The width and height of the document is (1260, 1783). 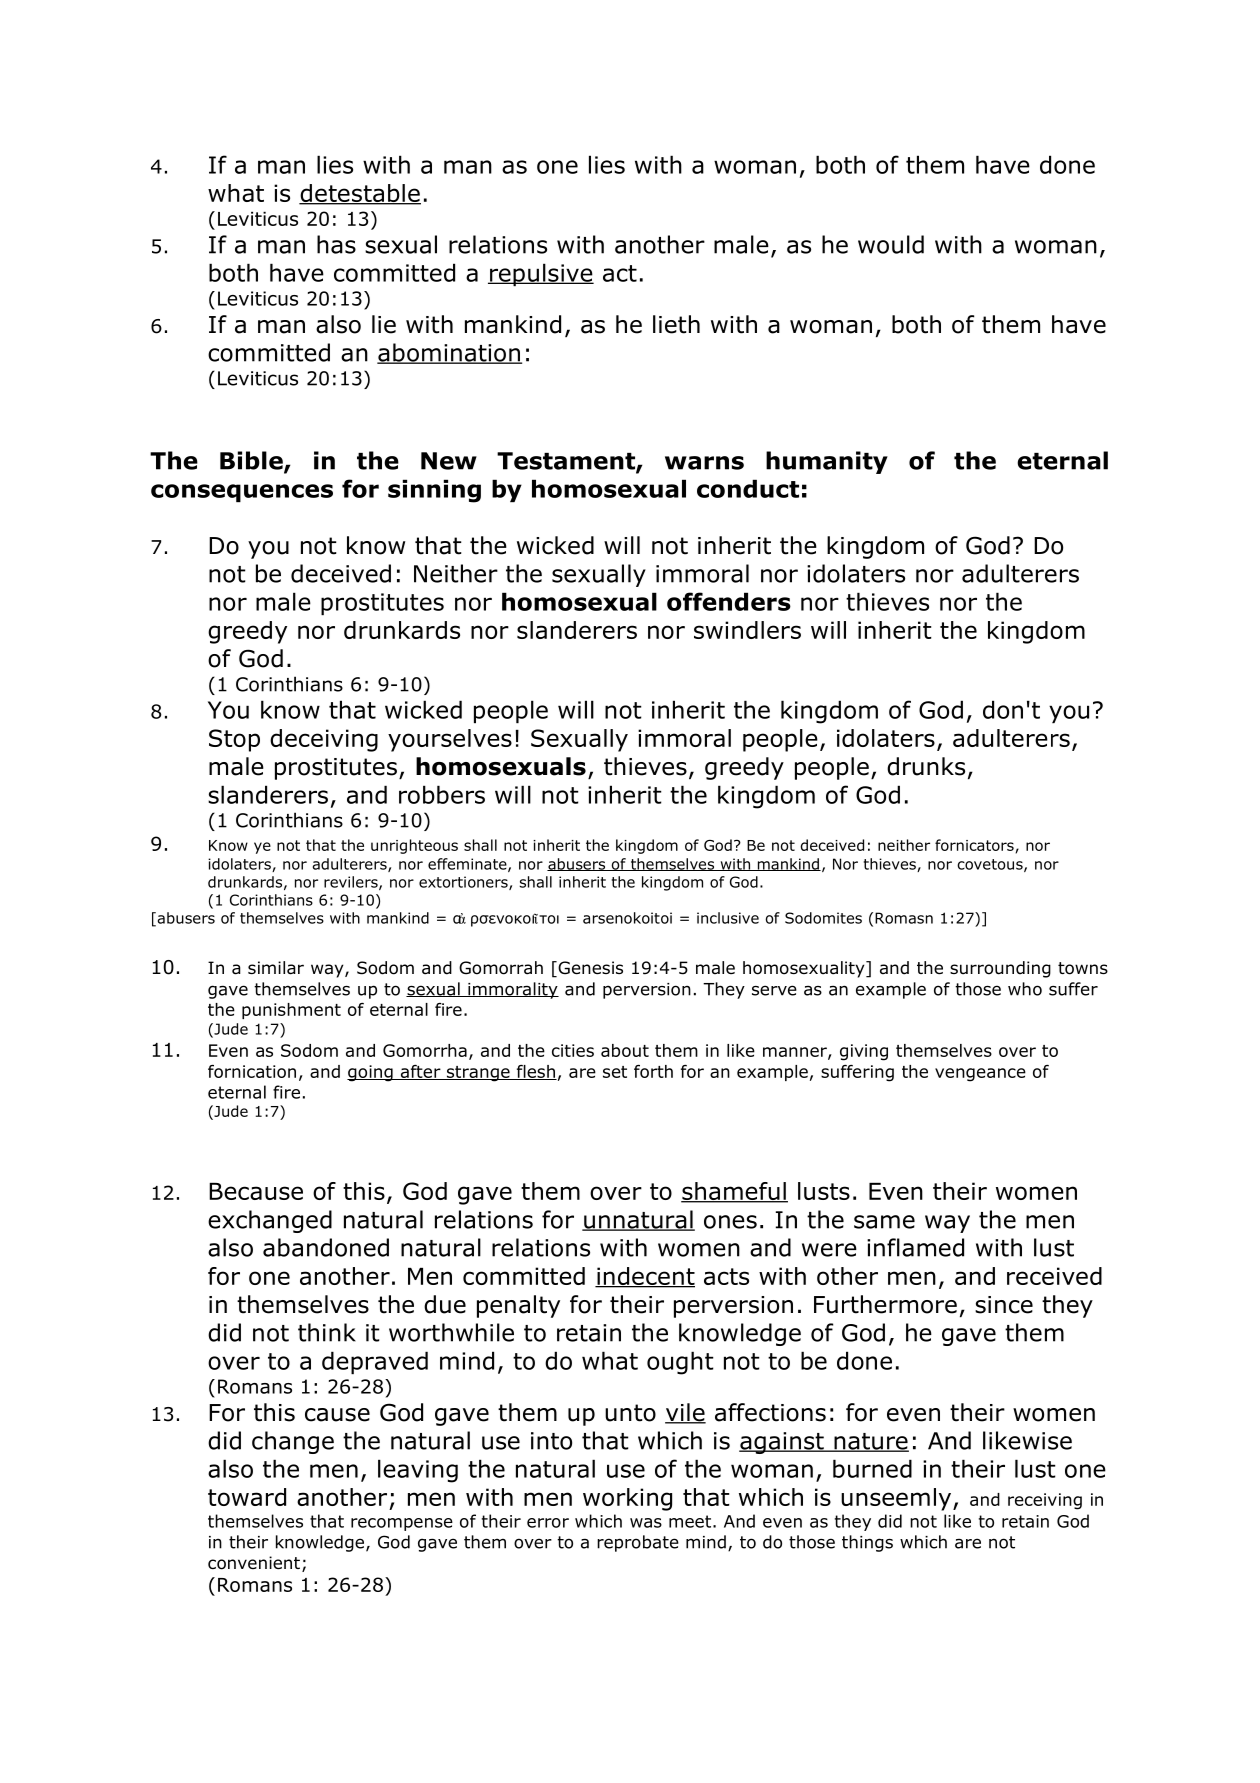 What do you see at coordinates (975, 846) in the document?
I see `fornicators` at bounding box center [975, 846].
